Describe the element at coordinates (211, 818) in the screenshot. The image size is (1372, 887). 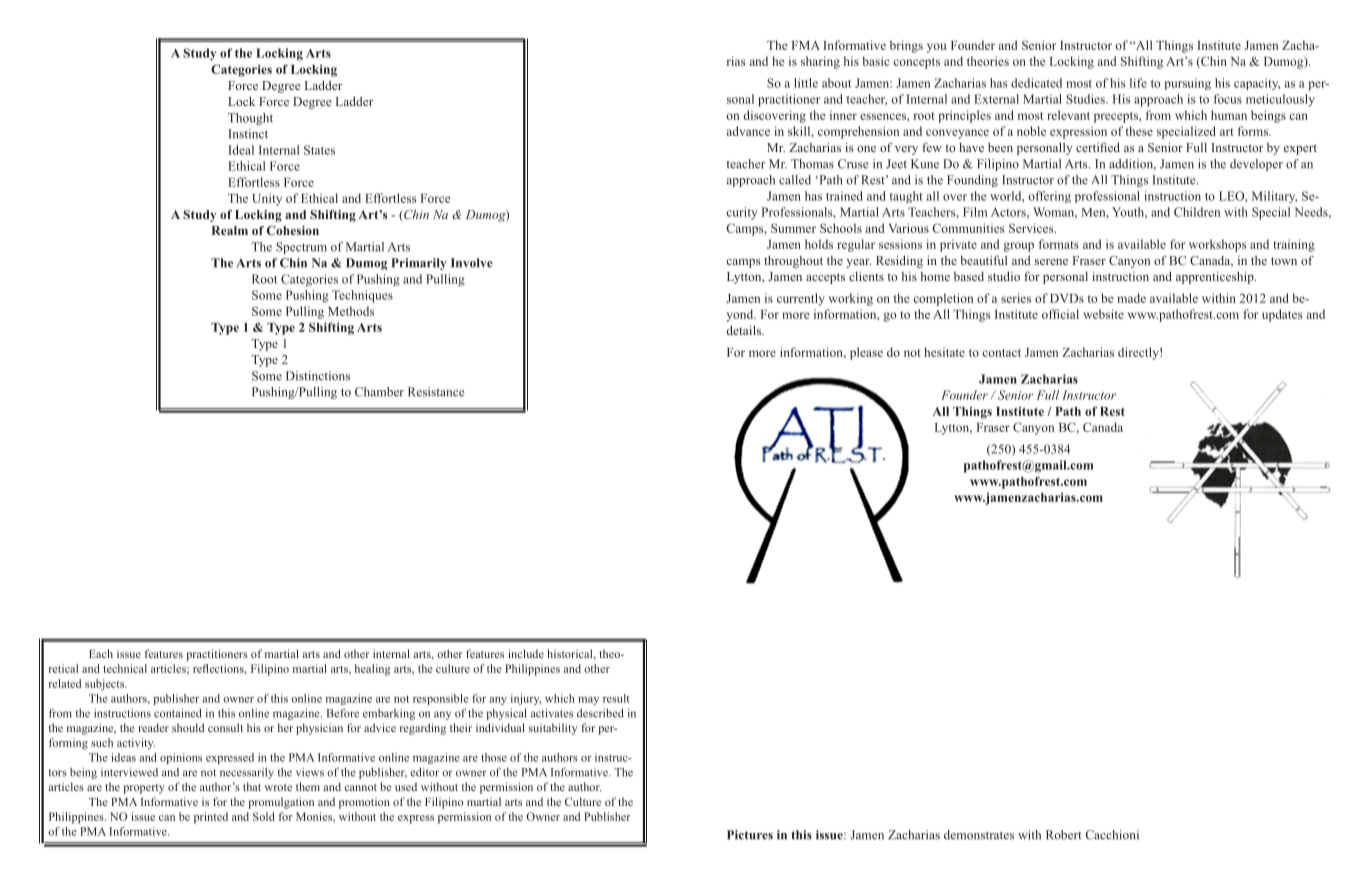
I see `printed` at that location.
